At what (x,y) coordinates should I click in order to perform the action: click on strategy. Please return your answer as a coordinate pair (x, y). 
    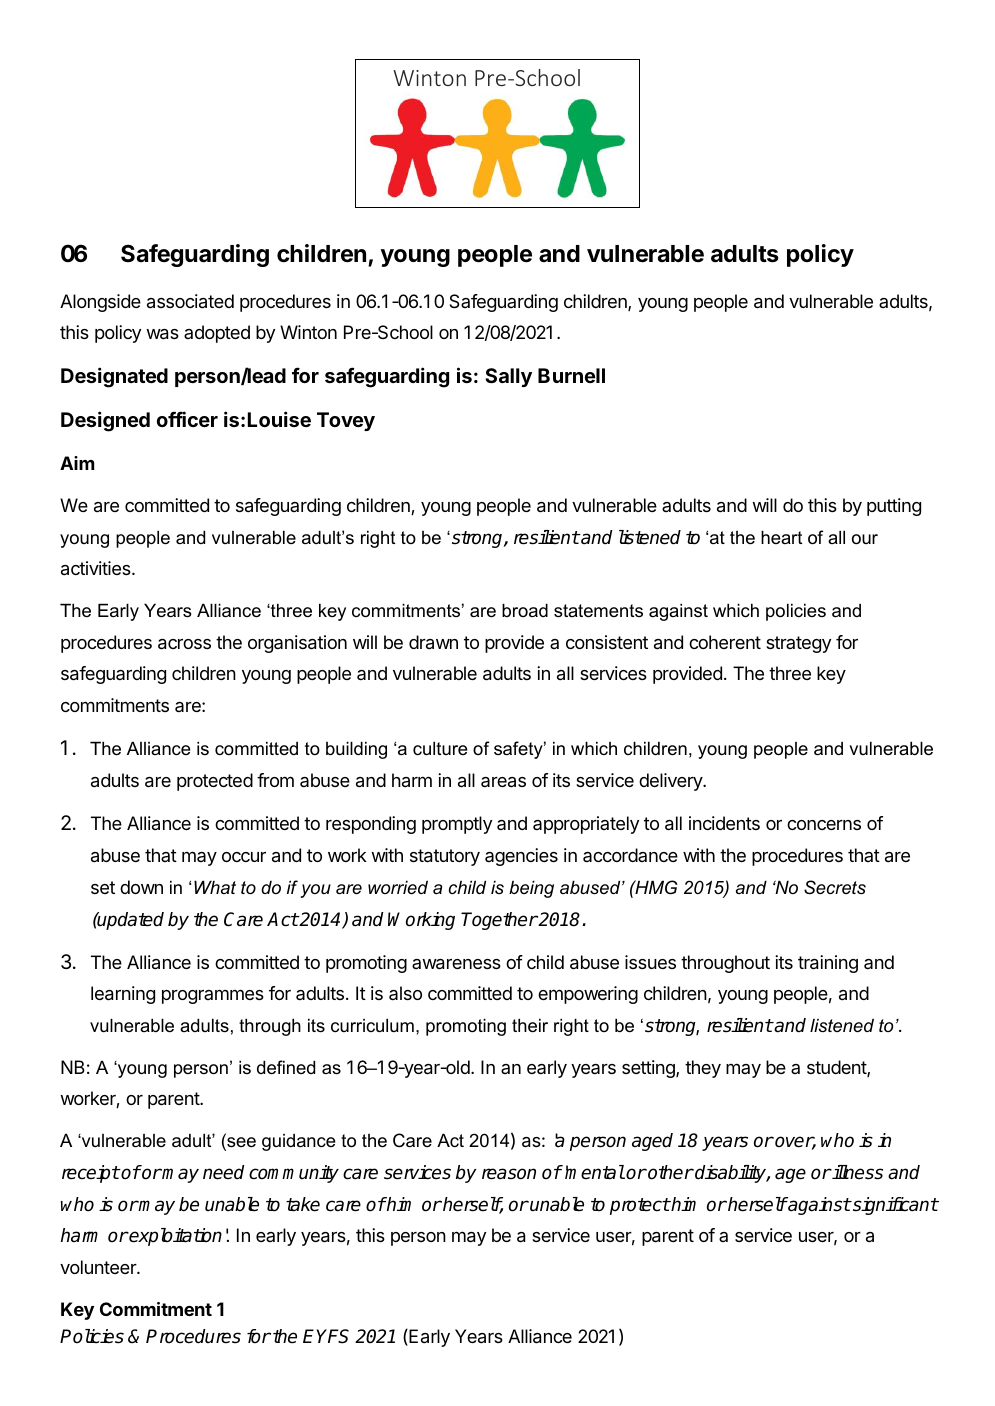
    Looking at the image, I should click on (798, 644).
